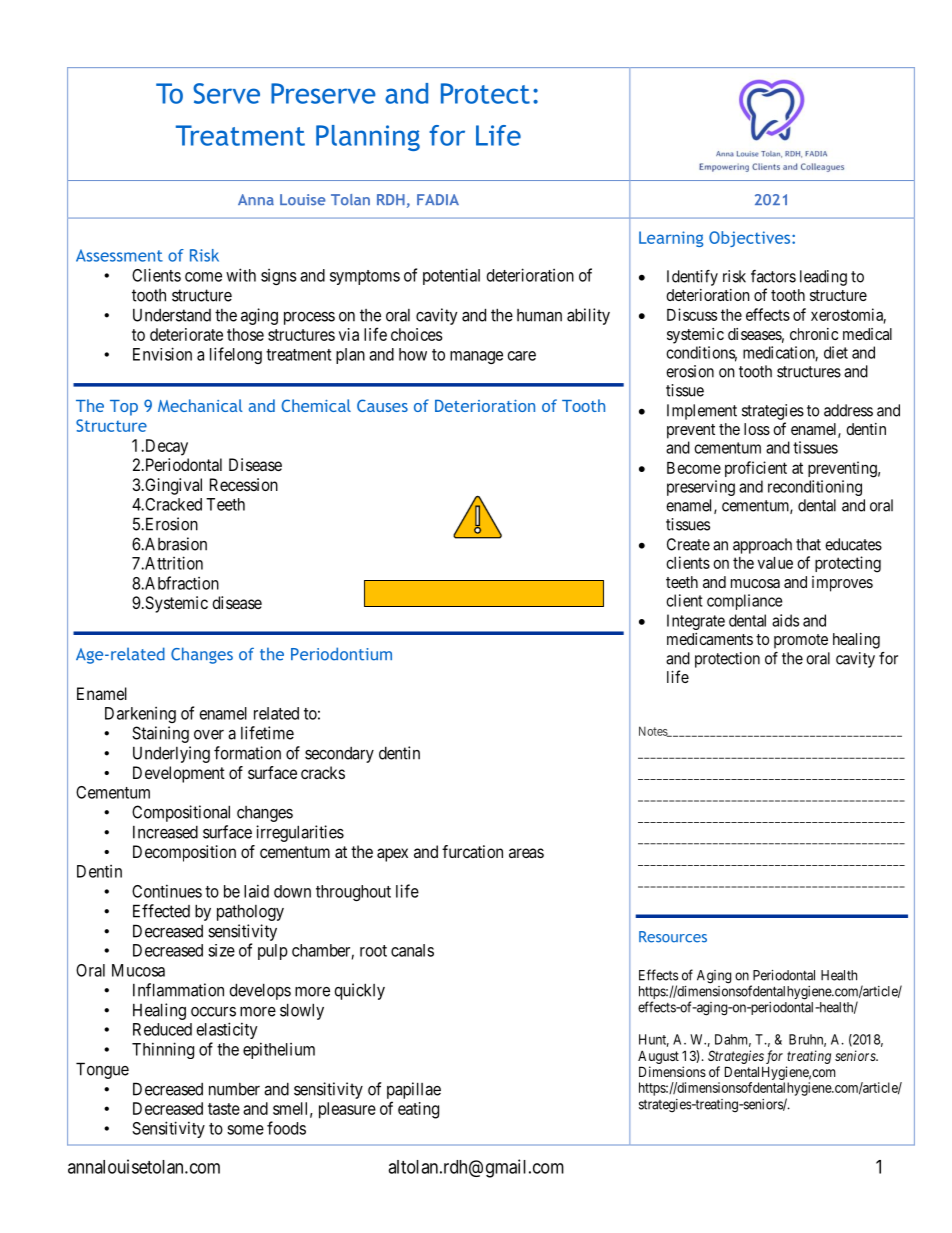 The width and height of the screenshot is (952, 1233). What do you see at coordinates (382, 405) in the screenshot?
I see `Causes` at bounding box center [382, 405].
